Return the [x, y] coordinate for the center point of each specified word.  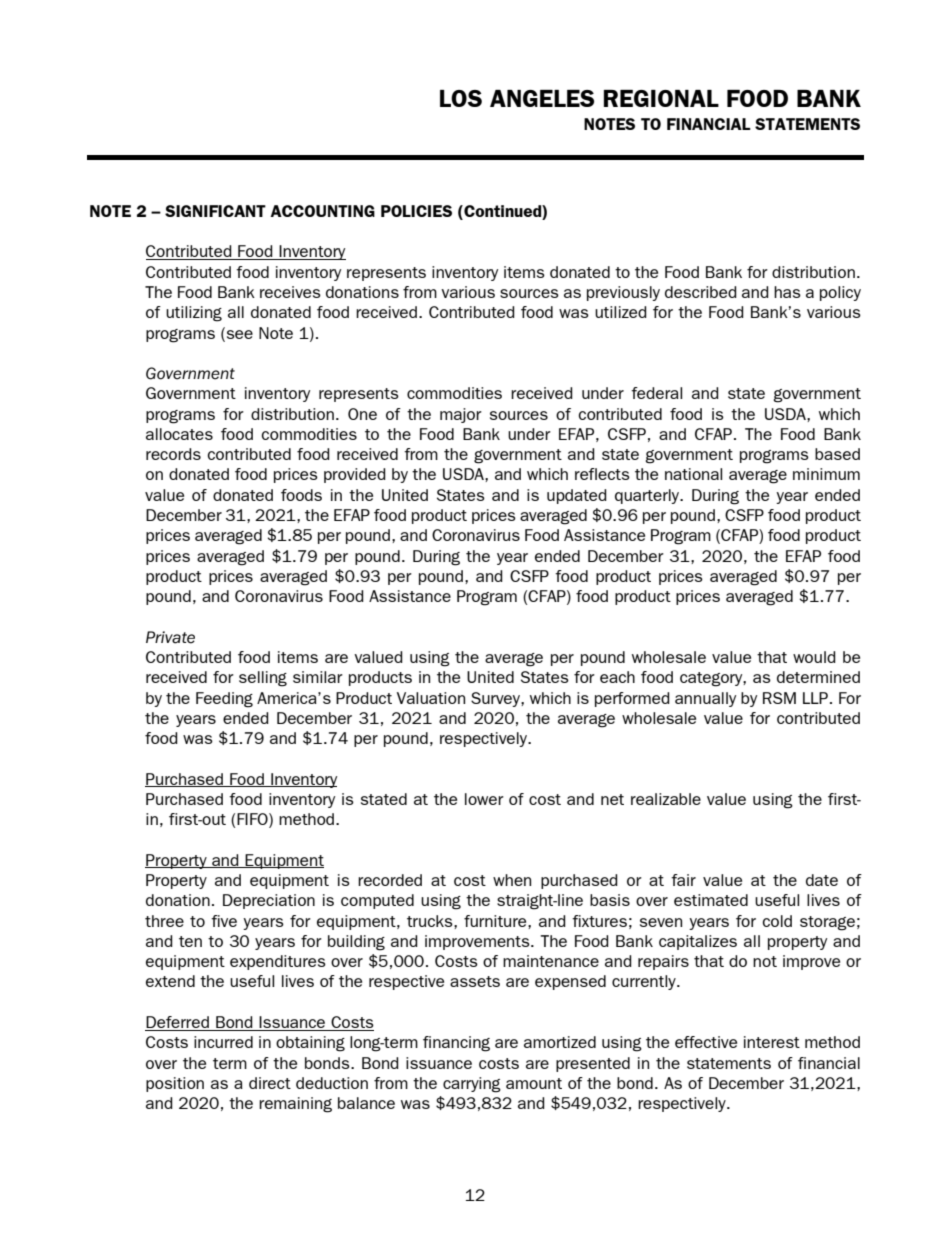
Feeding [224, 700]
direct [270, 1083]
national [693, 474]
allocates [179, 434]
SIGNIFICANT [215, 211]
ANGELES [542, 98]
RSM [779, 698]
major [461, 415]
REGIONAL [661, 98]
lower [484, 799]
